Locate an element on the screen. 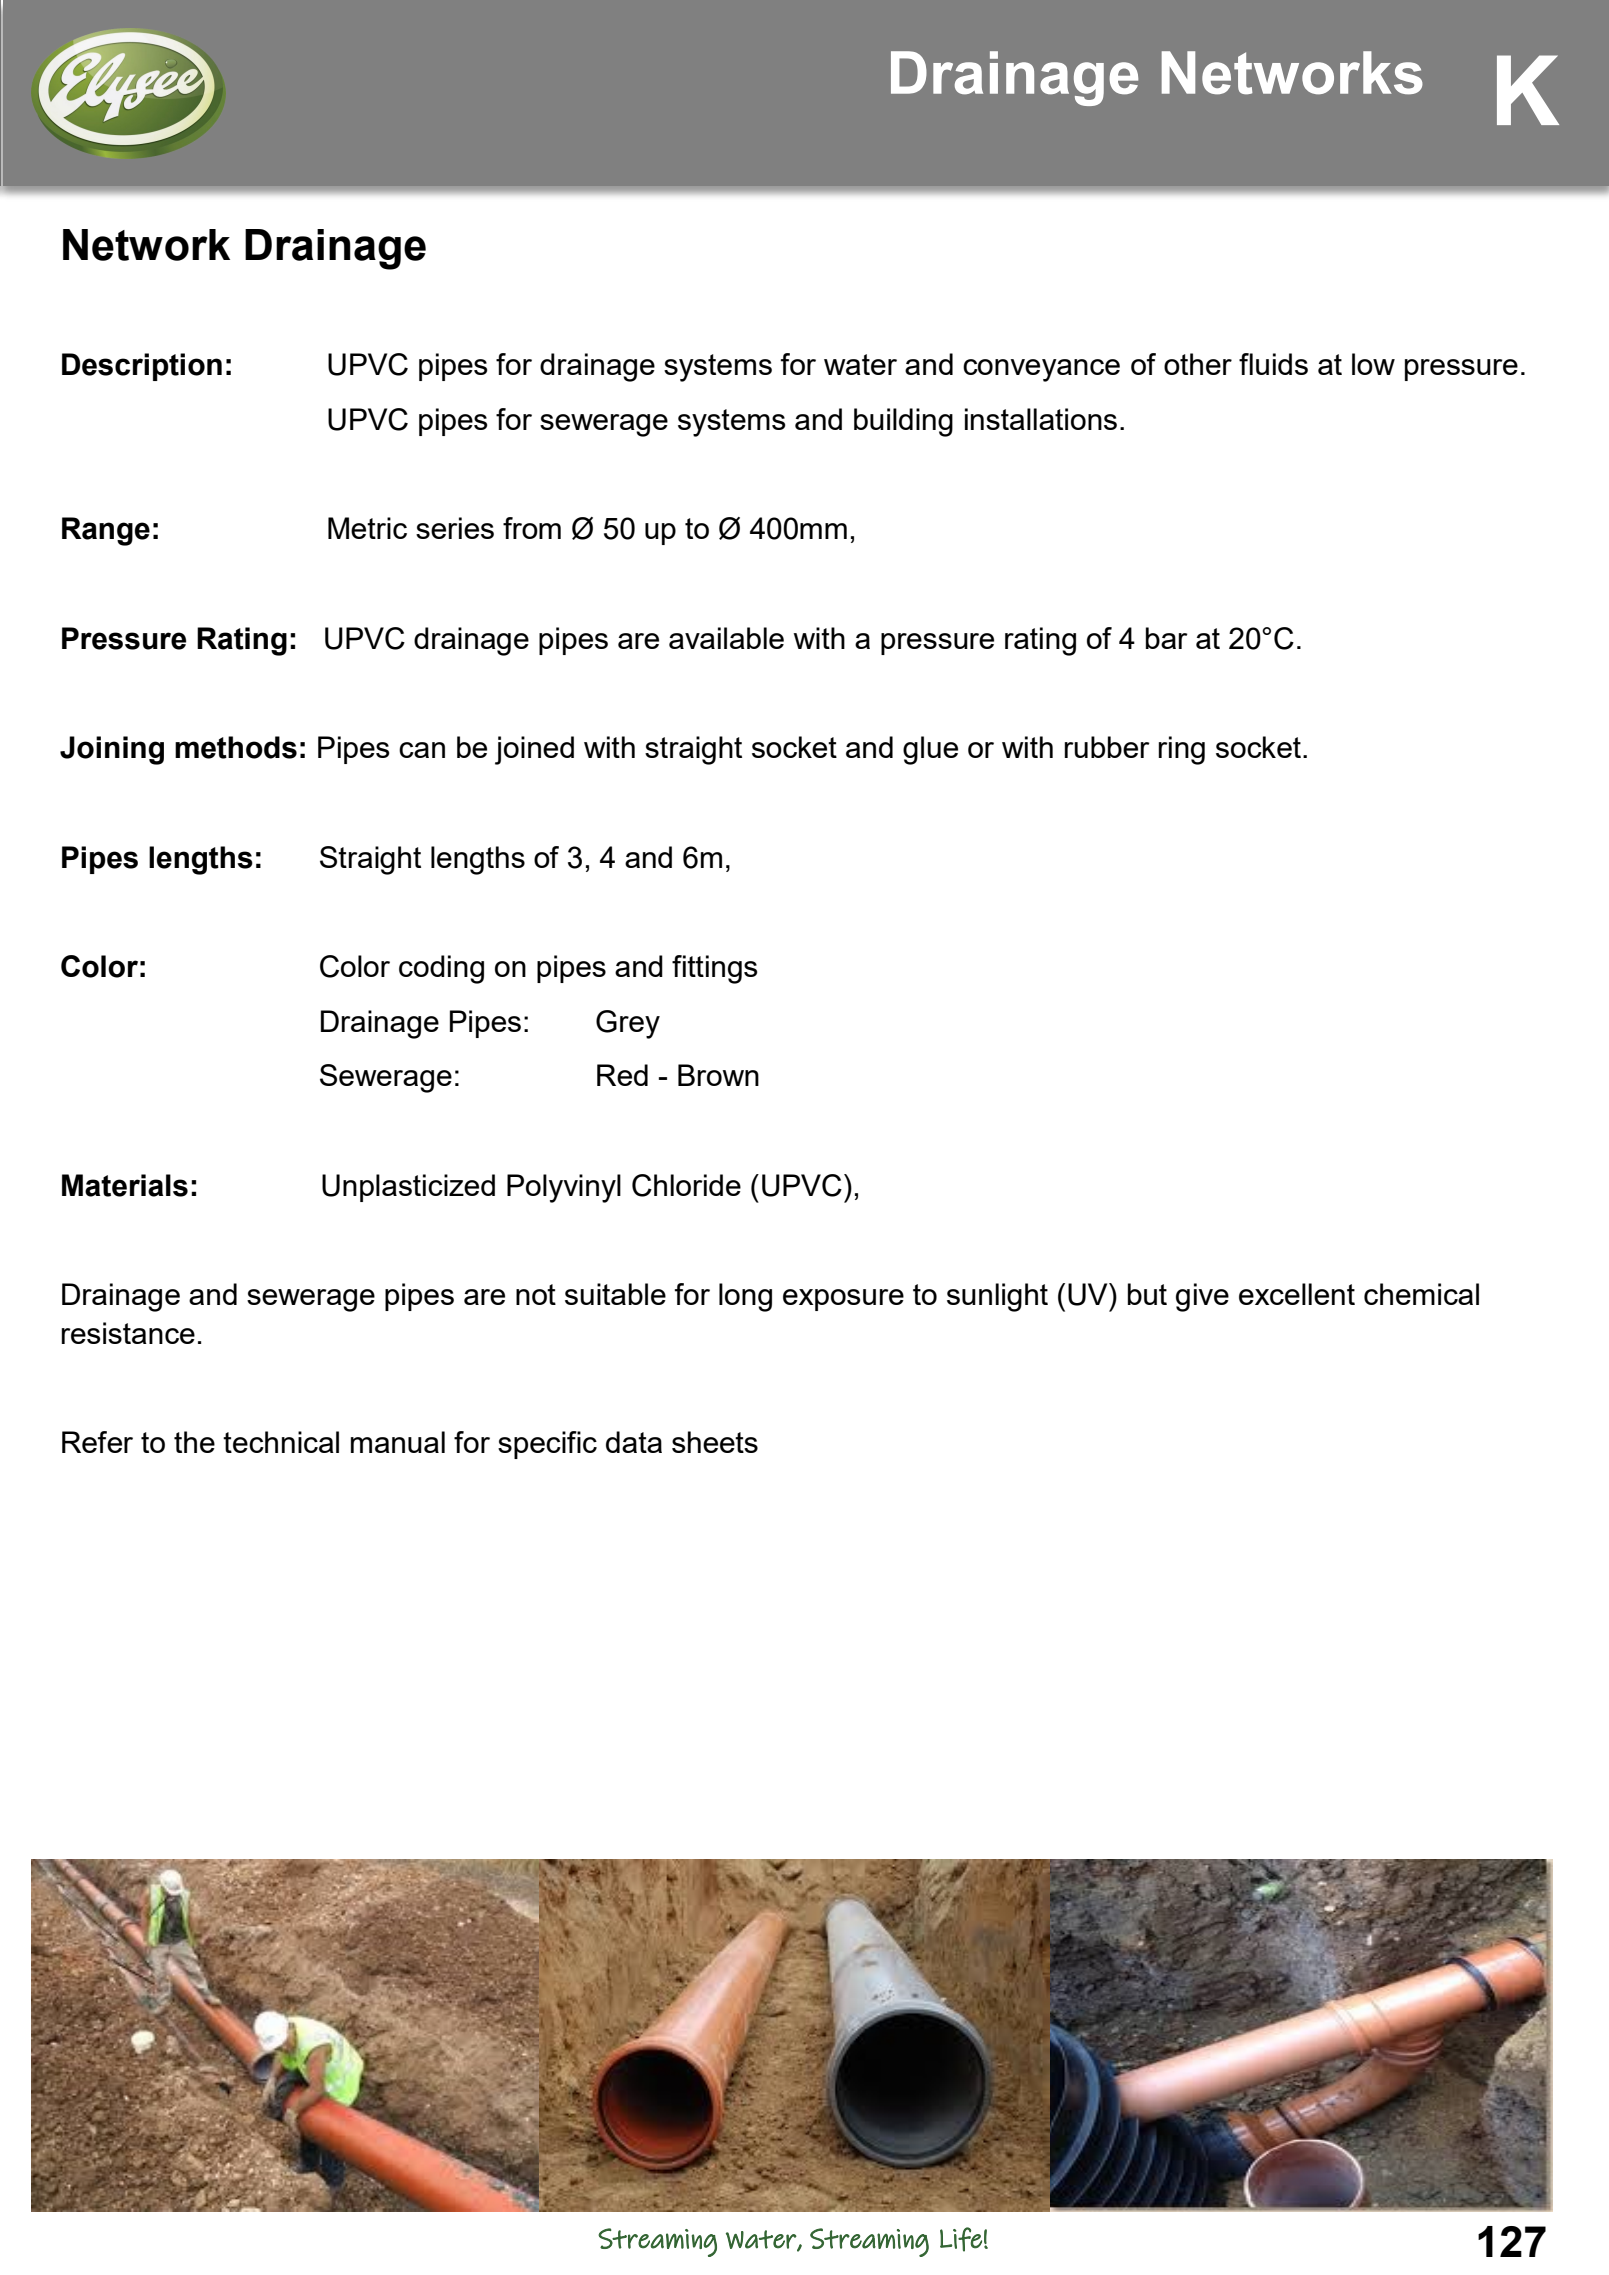 Image resolution: width=1609 pixels, height=2275 pixels. sheets is located at coordinates (715, 1442).
